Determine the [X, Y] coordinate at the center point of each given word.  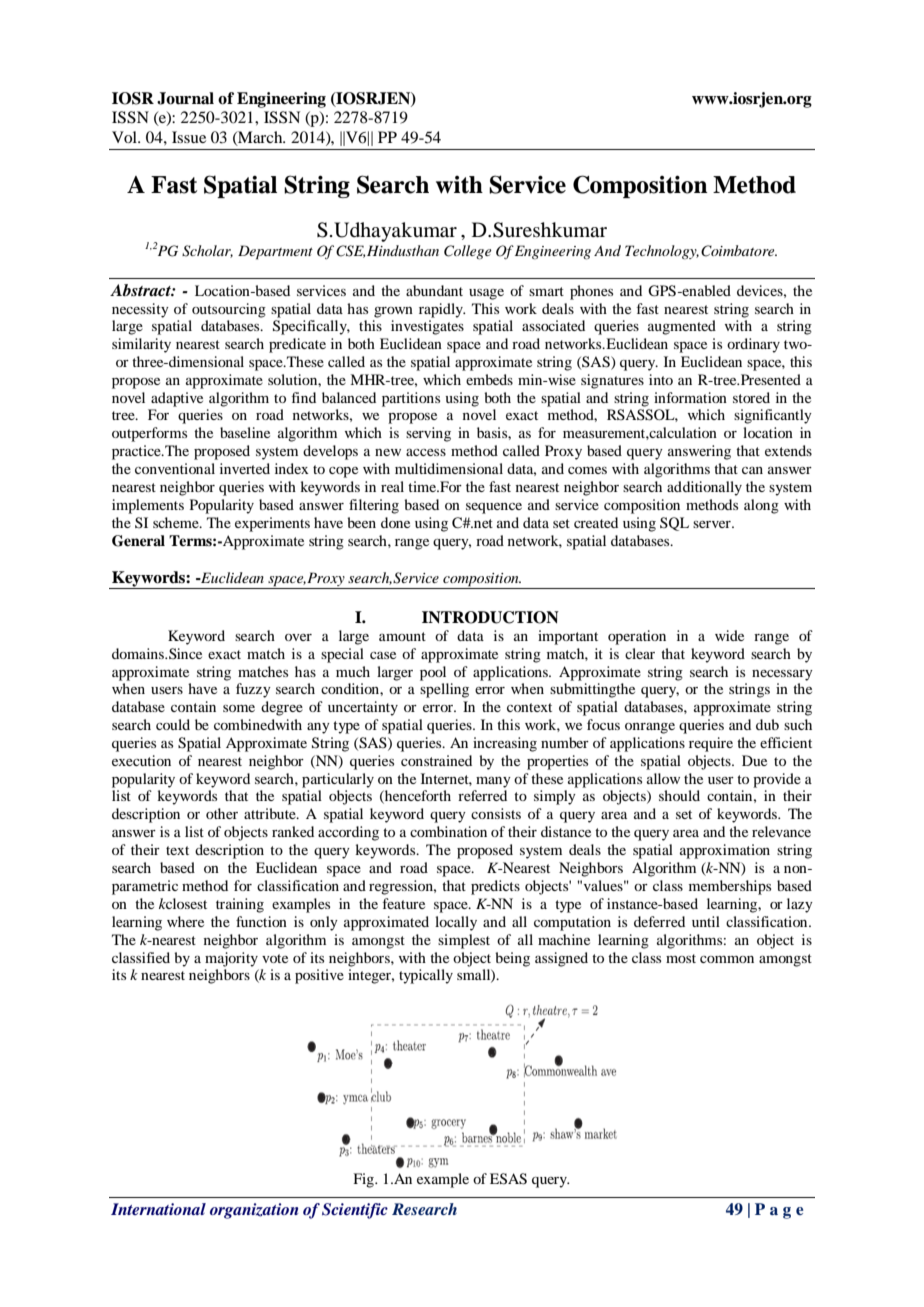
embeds [489, 379]
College [467, 252]
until [706, 921]
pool [433, 673]
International [158, 1209]
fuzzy [253, 690]
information [690, 397]
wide [729, 635]
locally [456, 923]
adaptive [177, 399]
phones [591, 292]
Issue [189, 137]
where [185, 921]
